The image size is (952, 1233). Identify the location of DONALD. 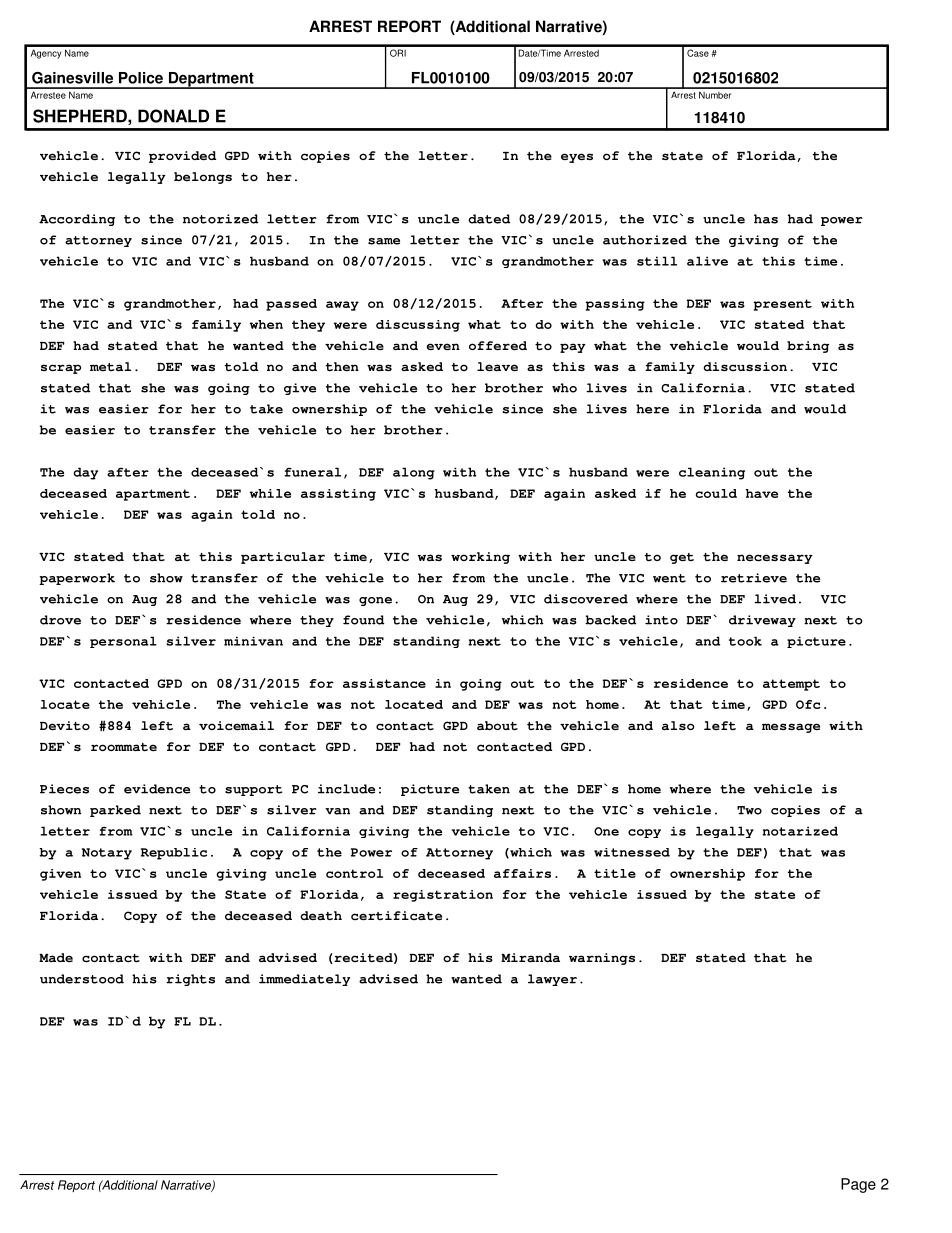
(173, 116).
